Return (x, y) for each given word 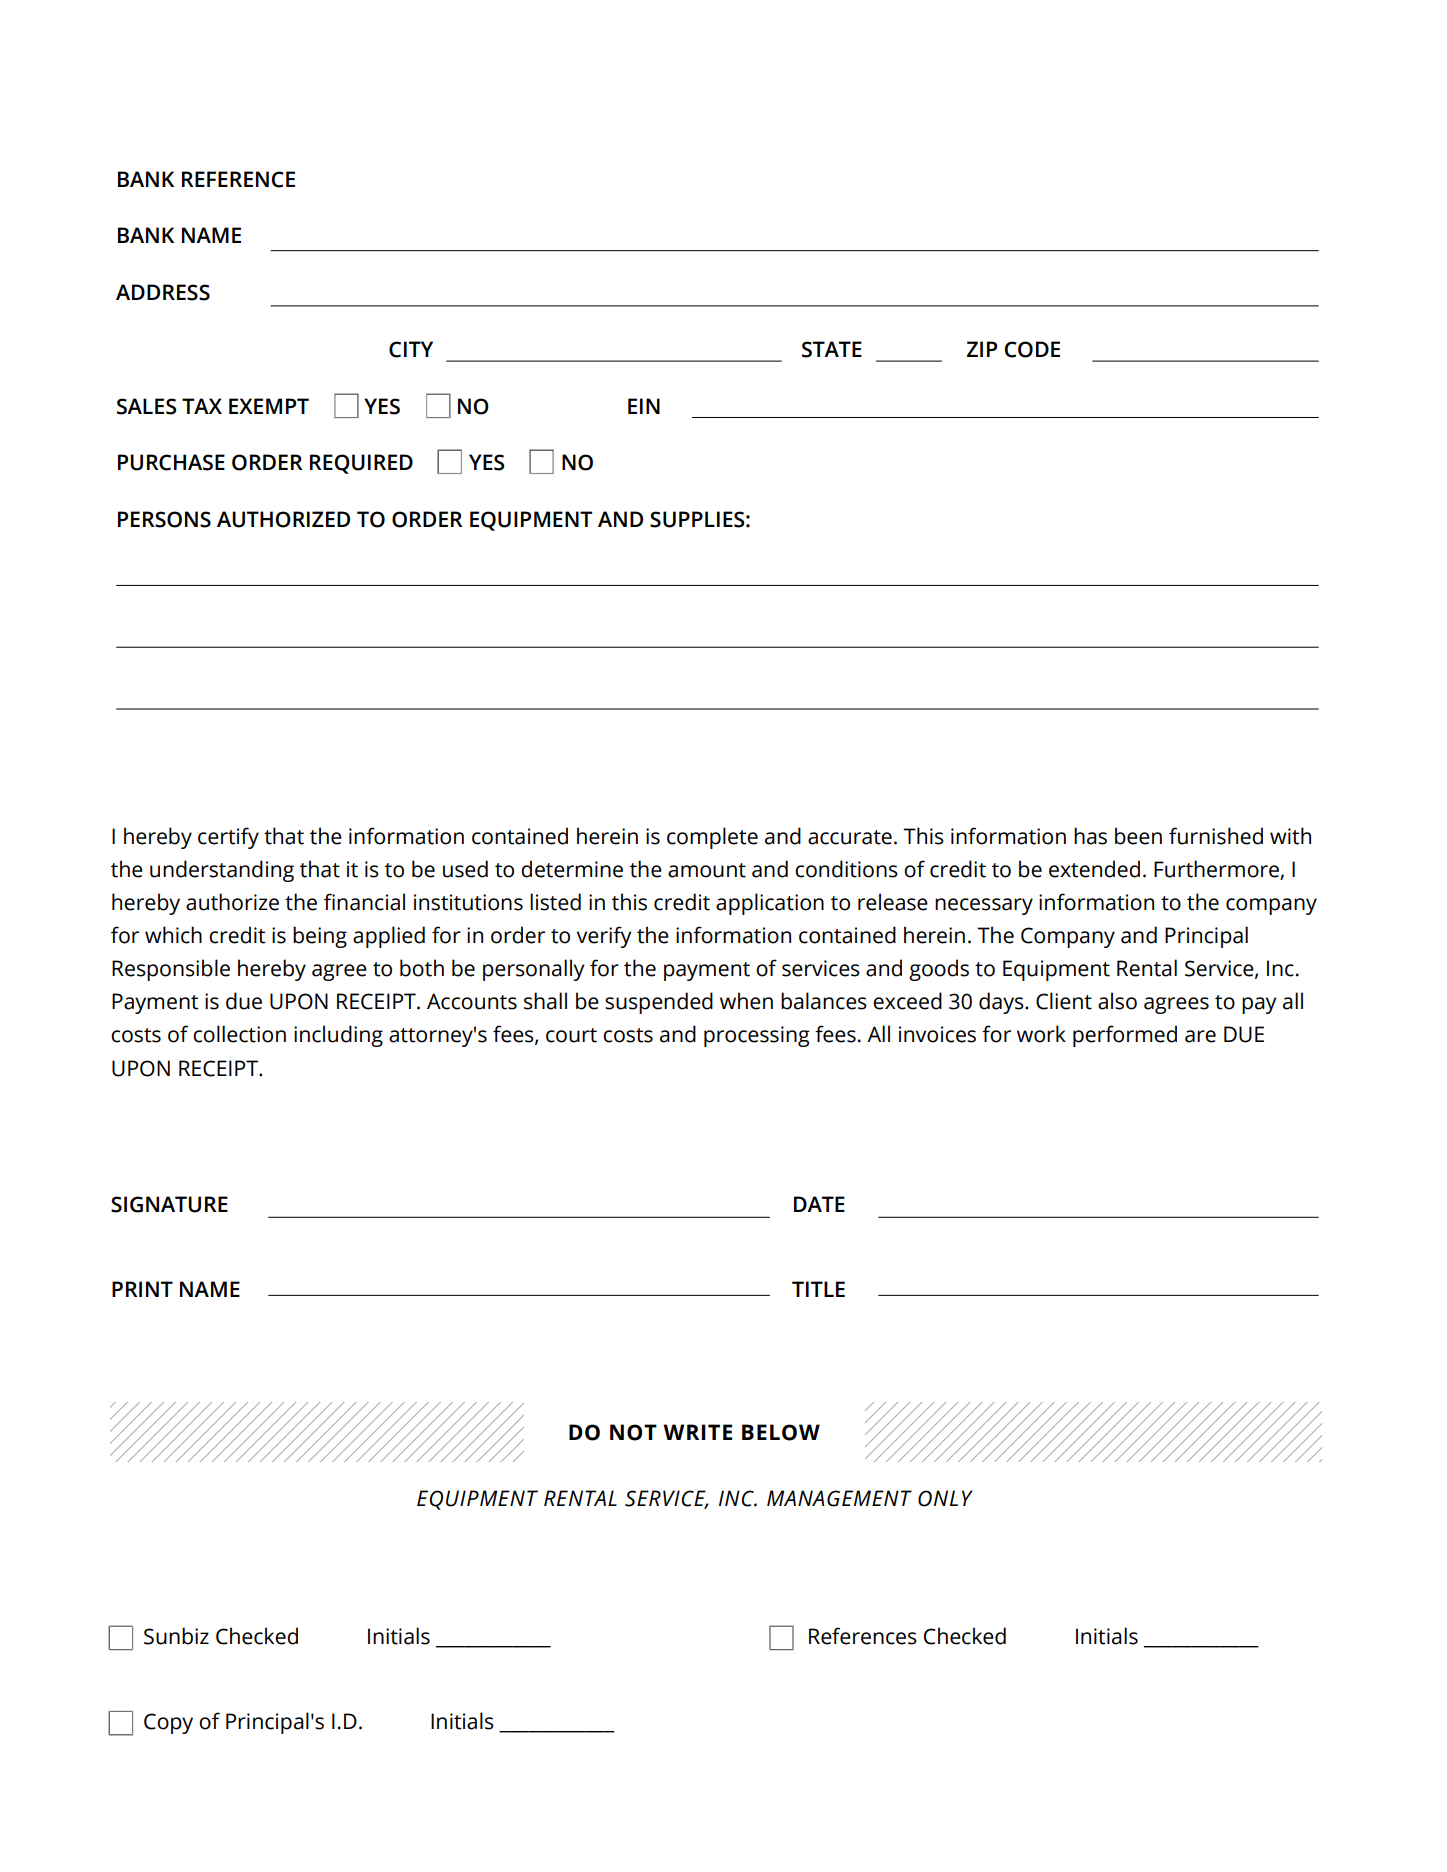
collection (239, 1034)
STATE (832, 349)
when (746, 1001)
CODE (1032, 349)
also (1117, 1001)
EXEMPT (269, 406)
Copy (168, 1723)
